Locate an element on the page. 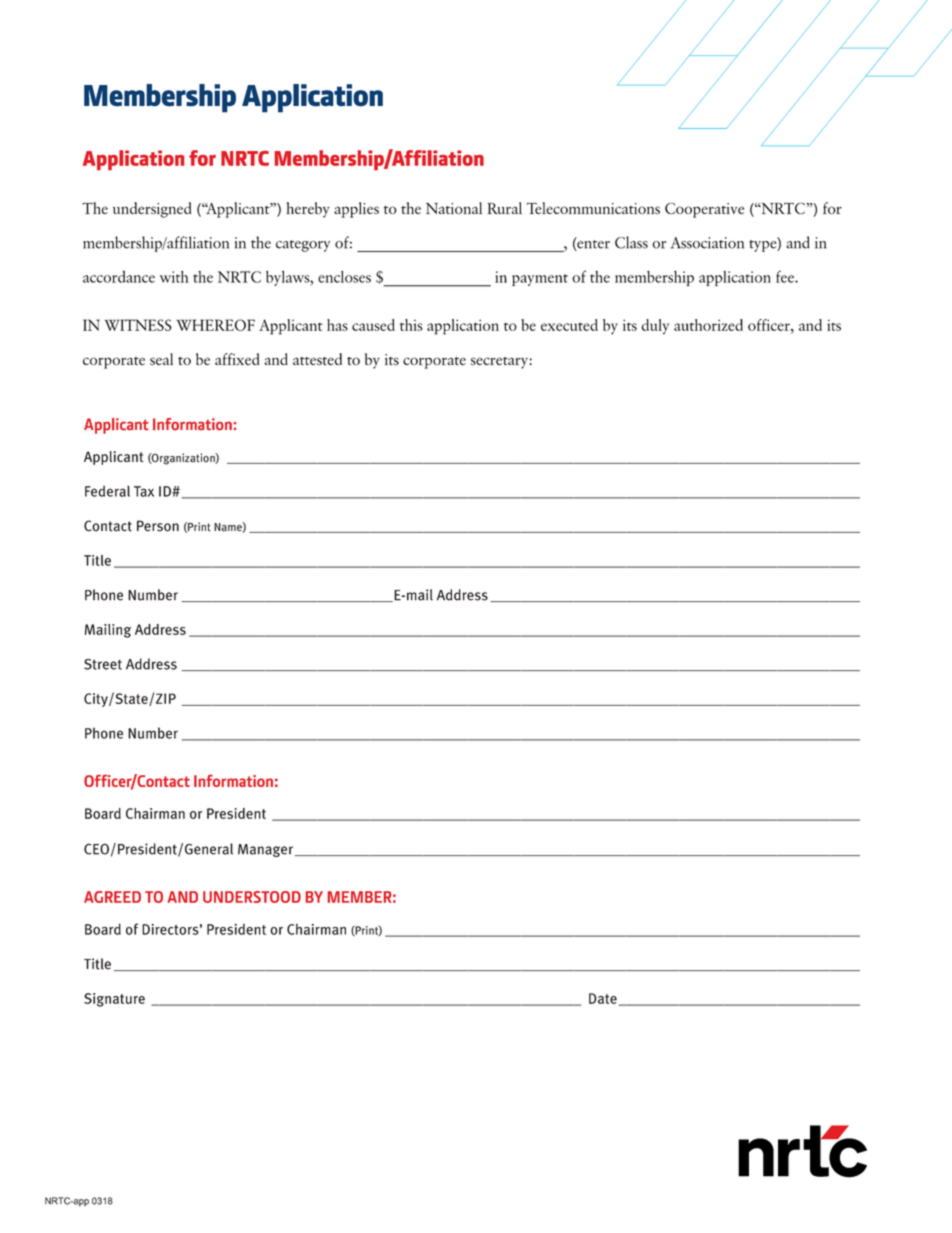 The image size is (952, 1233). authorized is located at coordinates (708, 325).
